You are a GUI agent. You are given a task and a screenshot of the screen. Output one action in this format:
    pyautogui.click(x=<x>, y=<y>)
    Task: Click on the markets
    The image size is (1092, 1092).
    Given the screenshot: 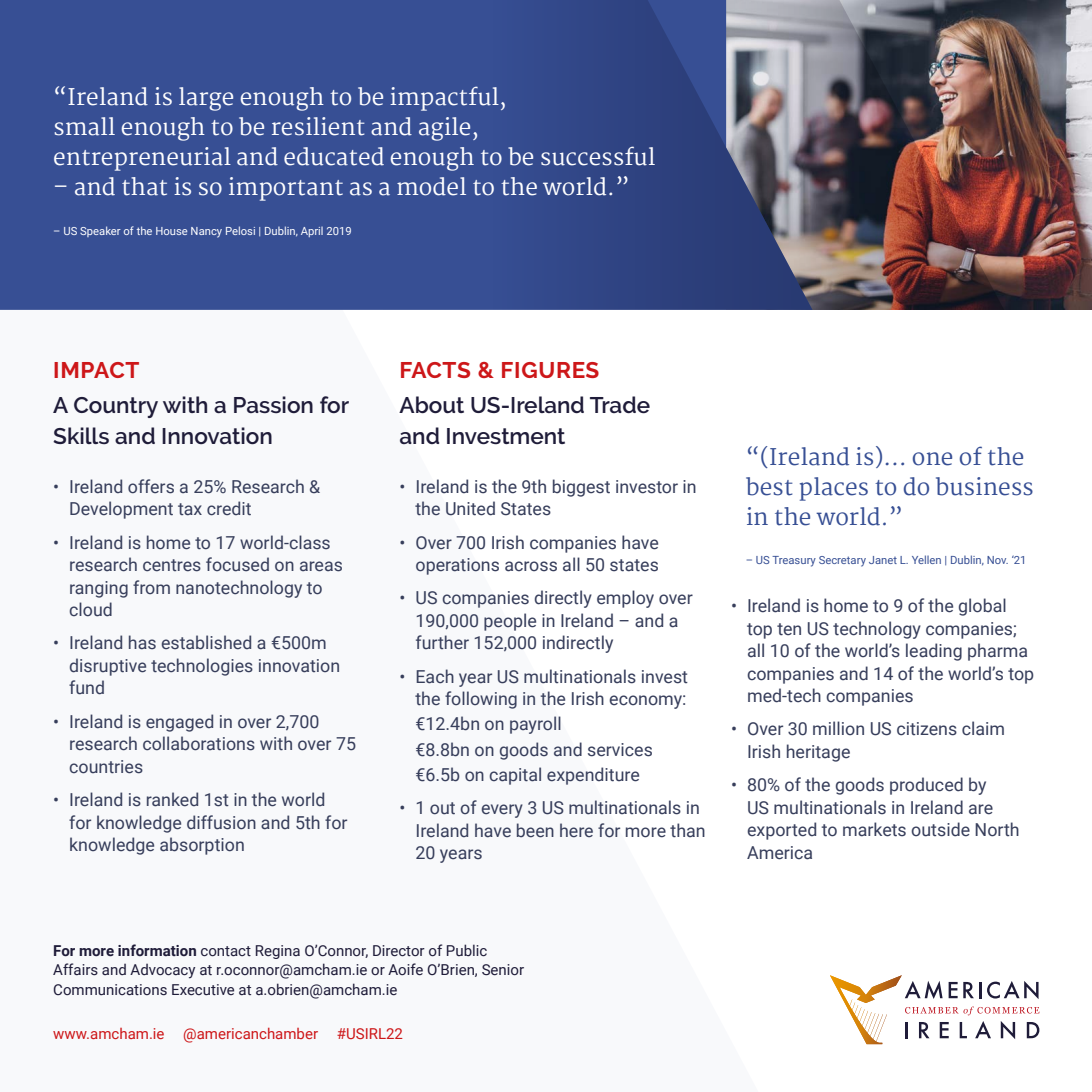 What is the action you would take?
    pyautogui.click(x=874, y=829)
